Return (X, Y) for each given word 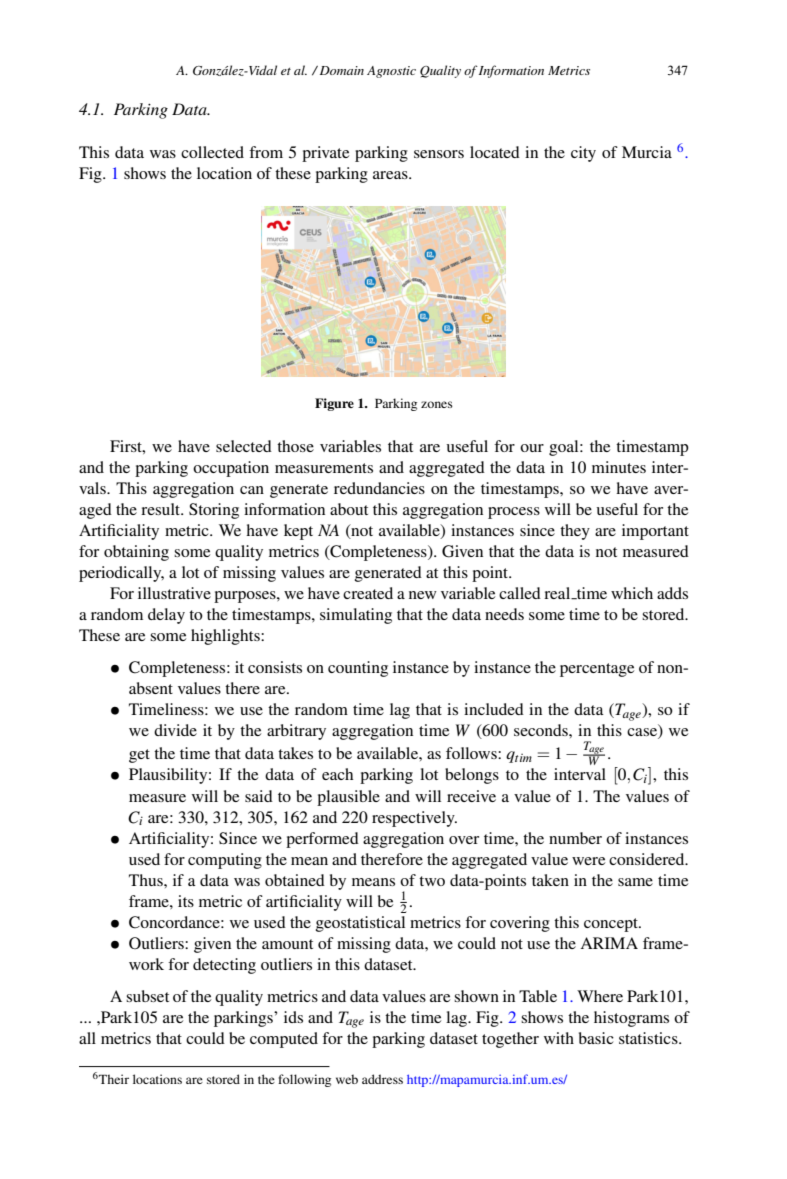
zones (437, 404)
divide (175, 730)
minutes (619, 467)
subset (147, 996)
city (583, 154)
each (337, 774)
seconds (542, 730)
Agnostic (391, 72)
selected (244, 446)
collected (212, 152)
